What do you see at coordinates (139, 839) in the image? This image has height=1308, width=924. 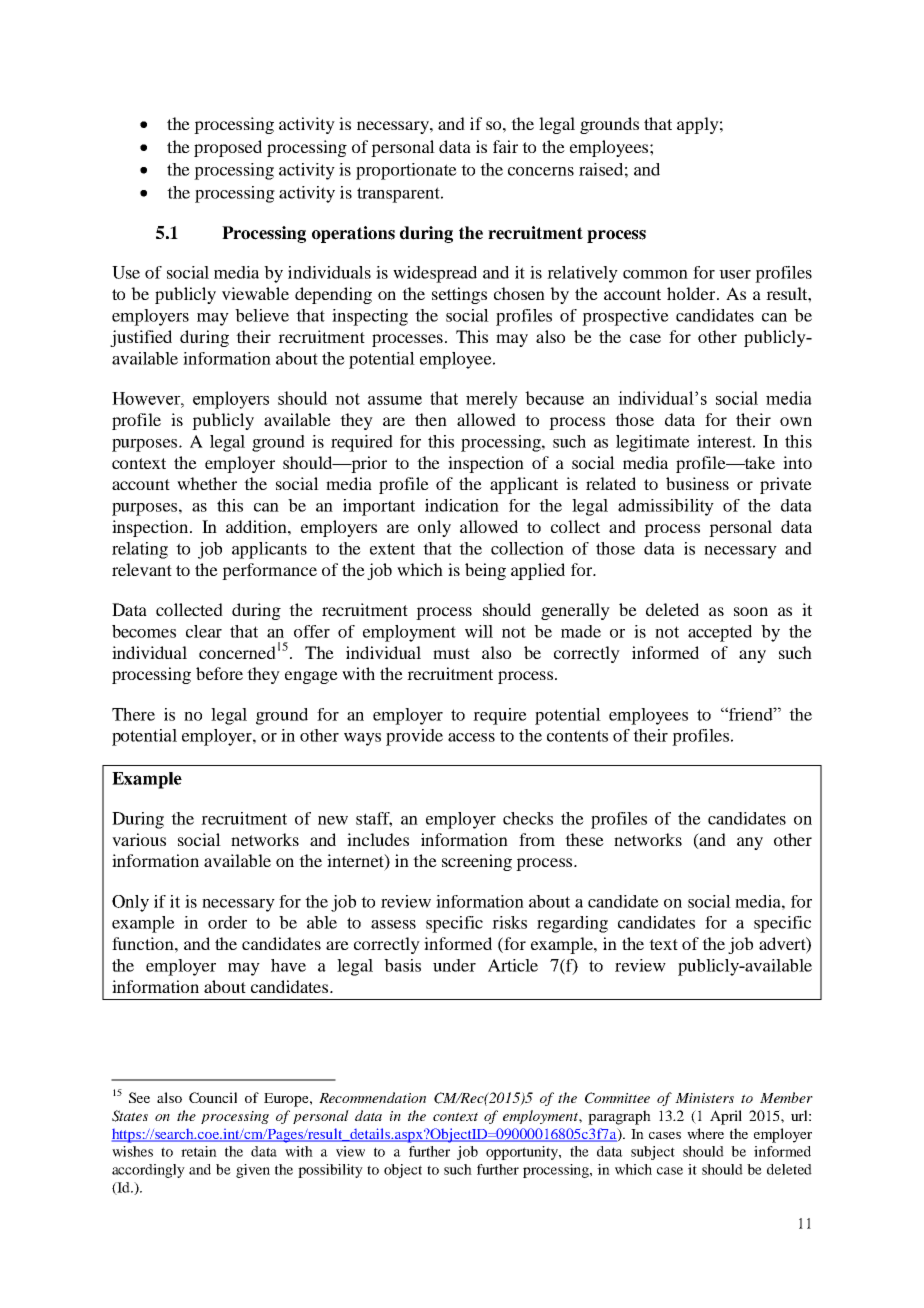 I see `various` at bounding box center [139, 839].
